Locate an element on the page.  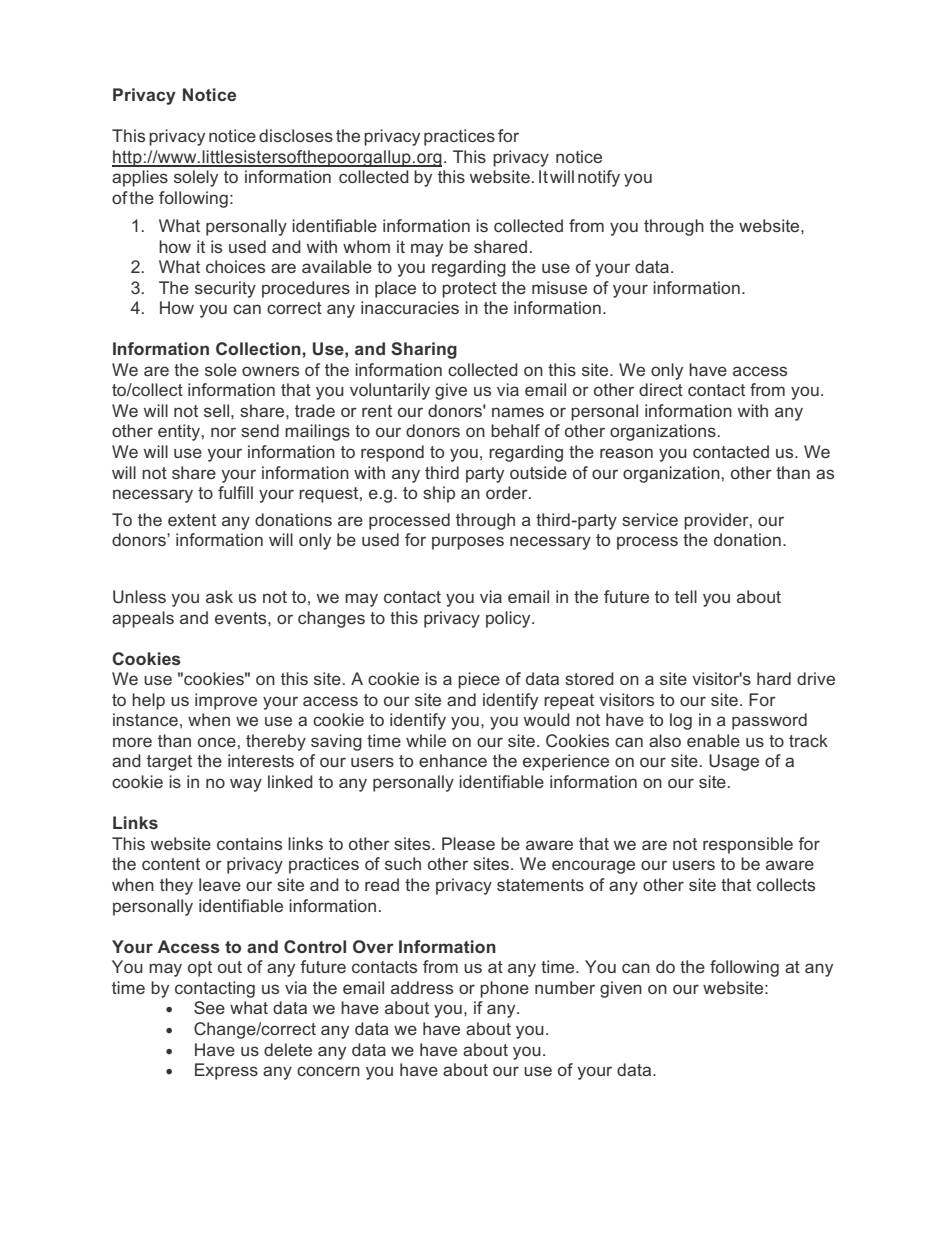
misuse is located at coordinates (559, 287).
